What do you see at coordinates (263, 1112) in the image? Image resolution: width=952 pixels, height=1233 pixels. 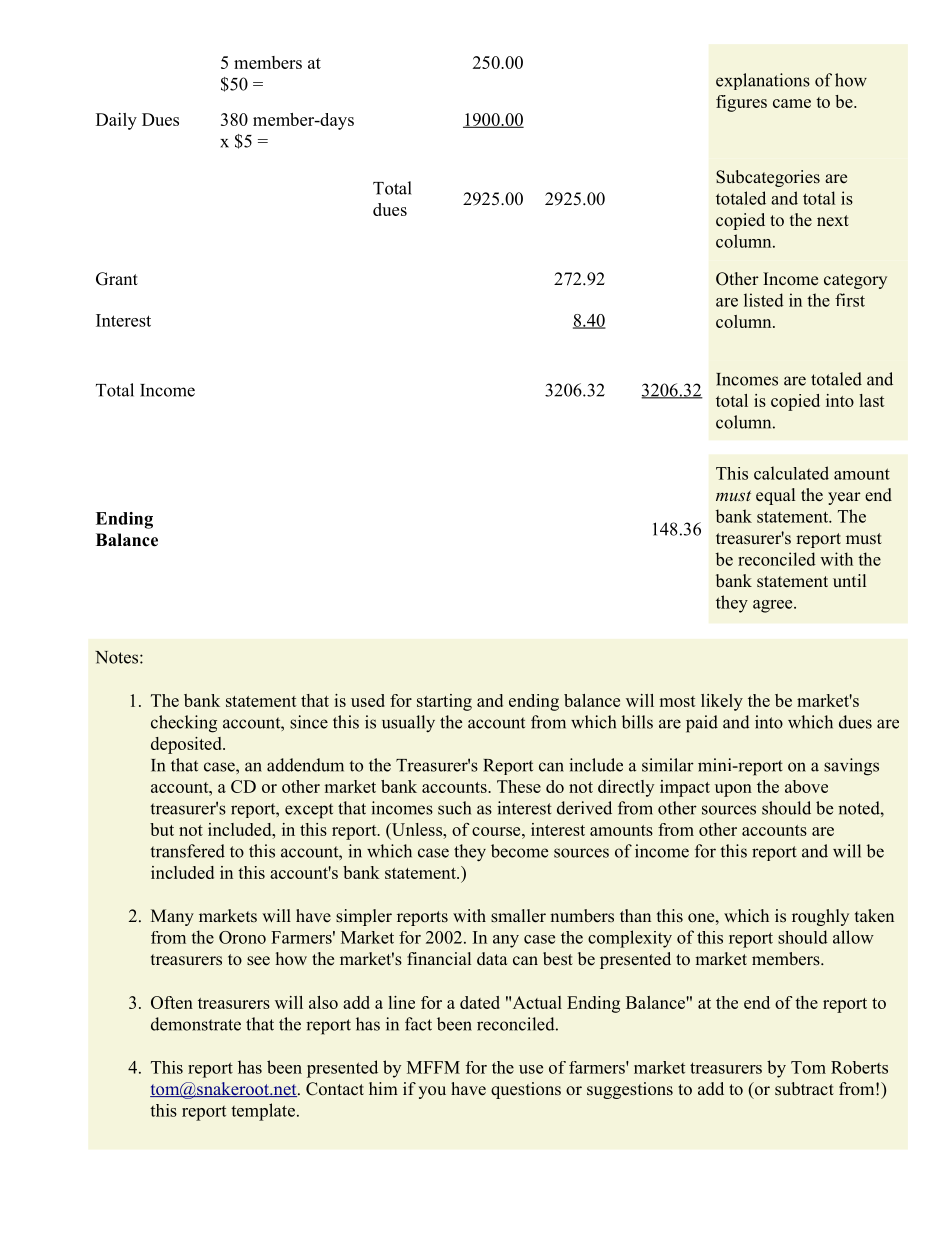 I see `template` at bounding box center [263, 1112].
